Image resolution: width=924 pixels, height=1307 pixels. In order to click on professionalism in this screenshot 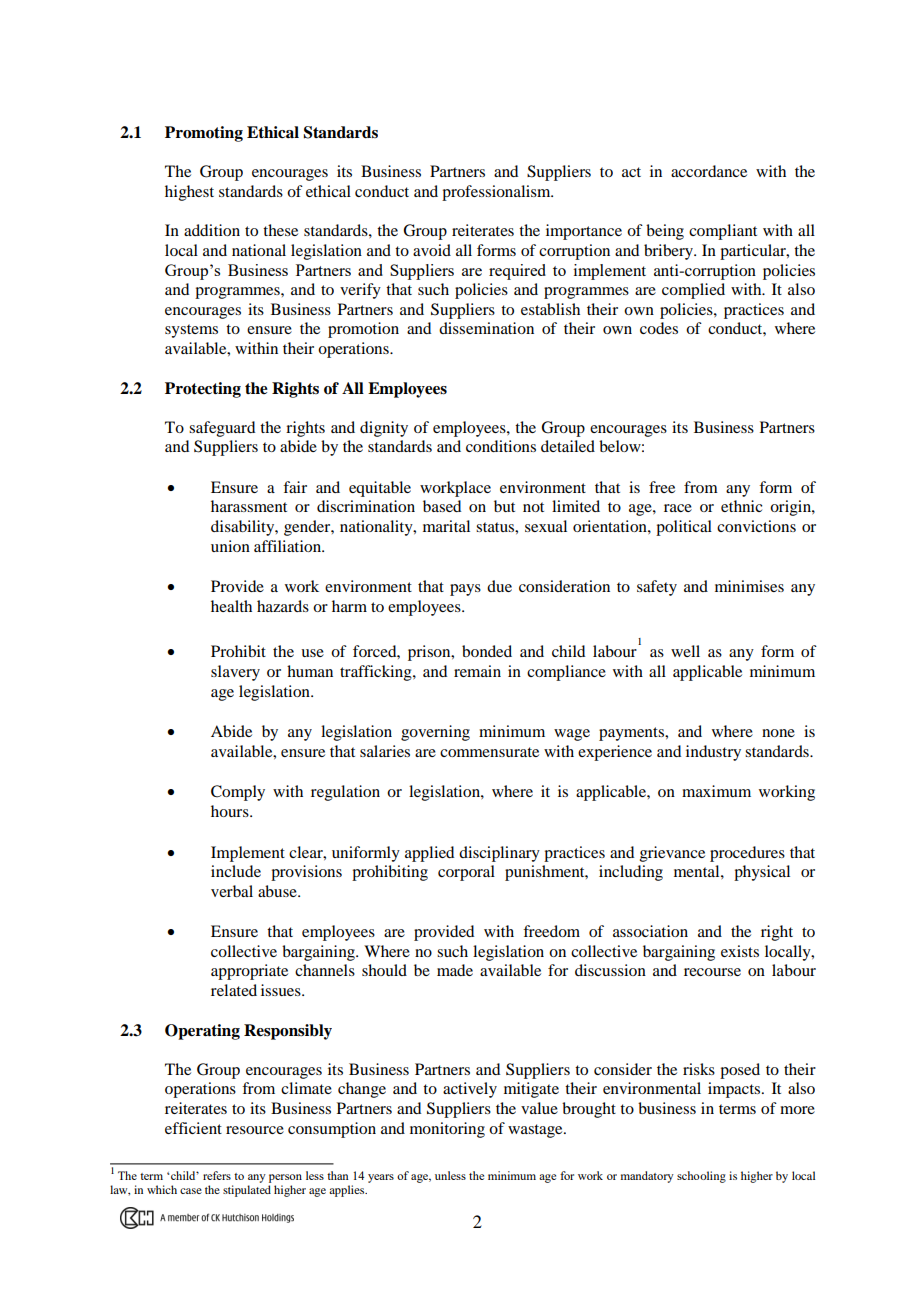, I will do `click(497, 193)`.
